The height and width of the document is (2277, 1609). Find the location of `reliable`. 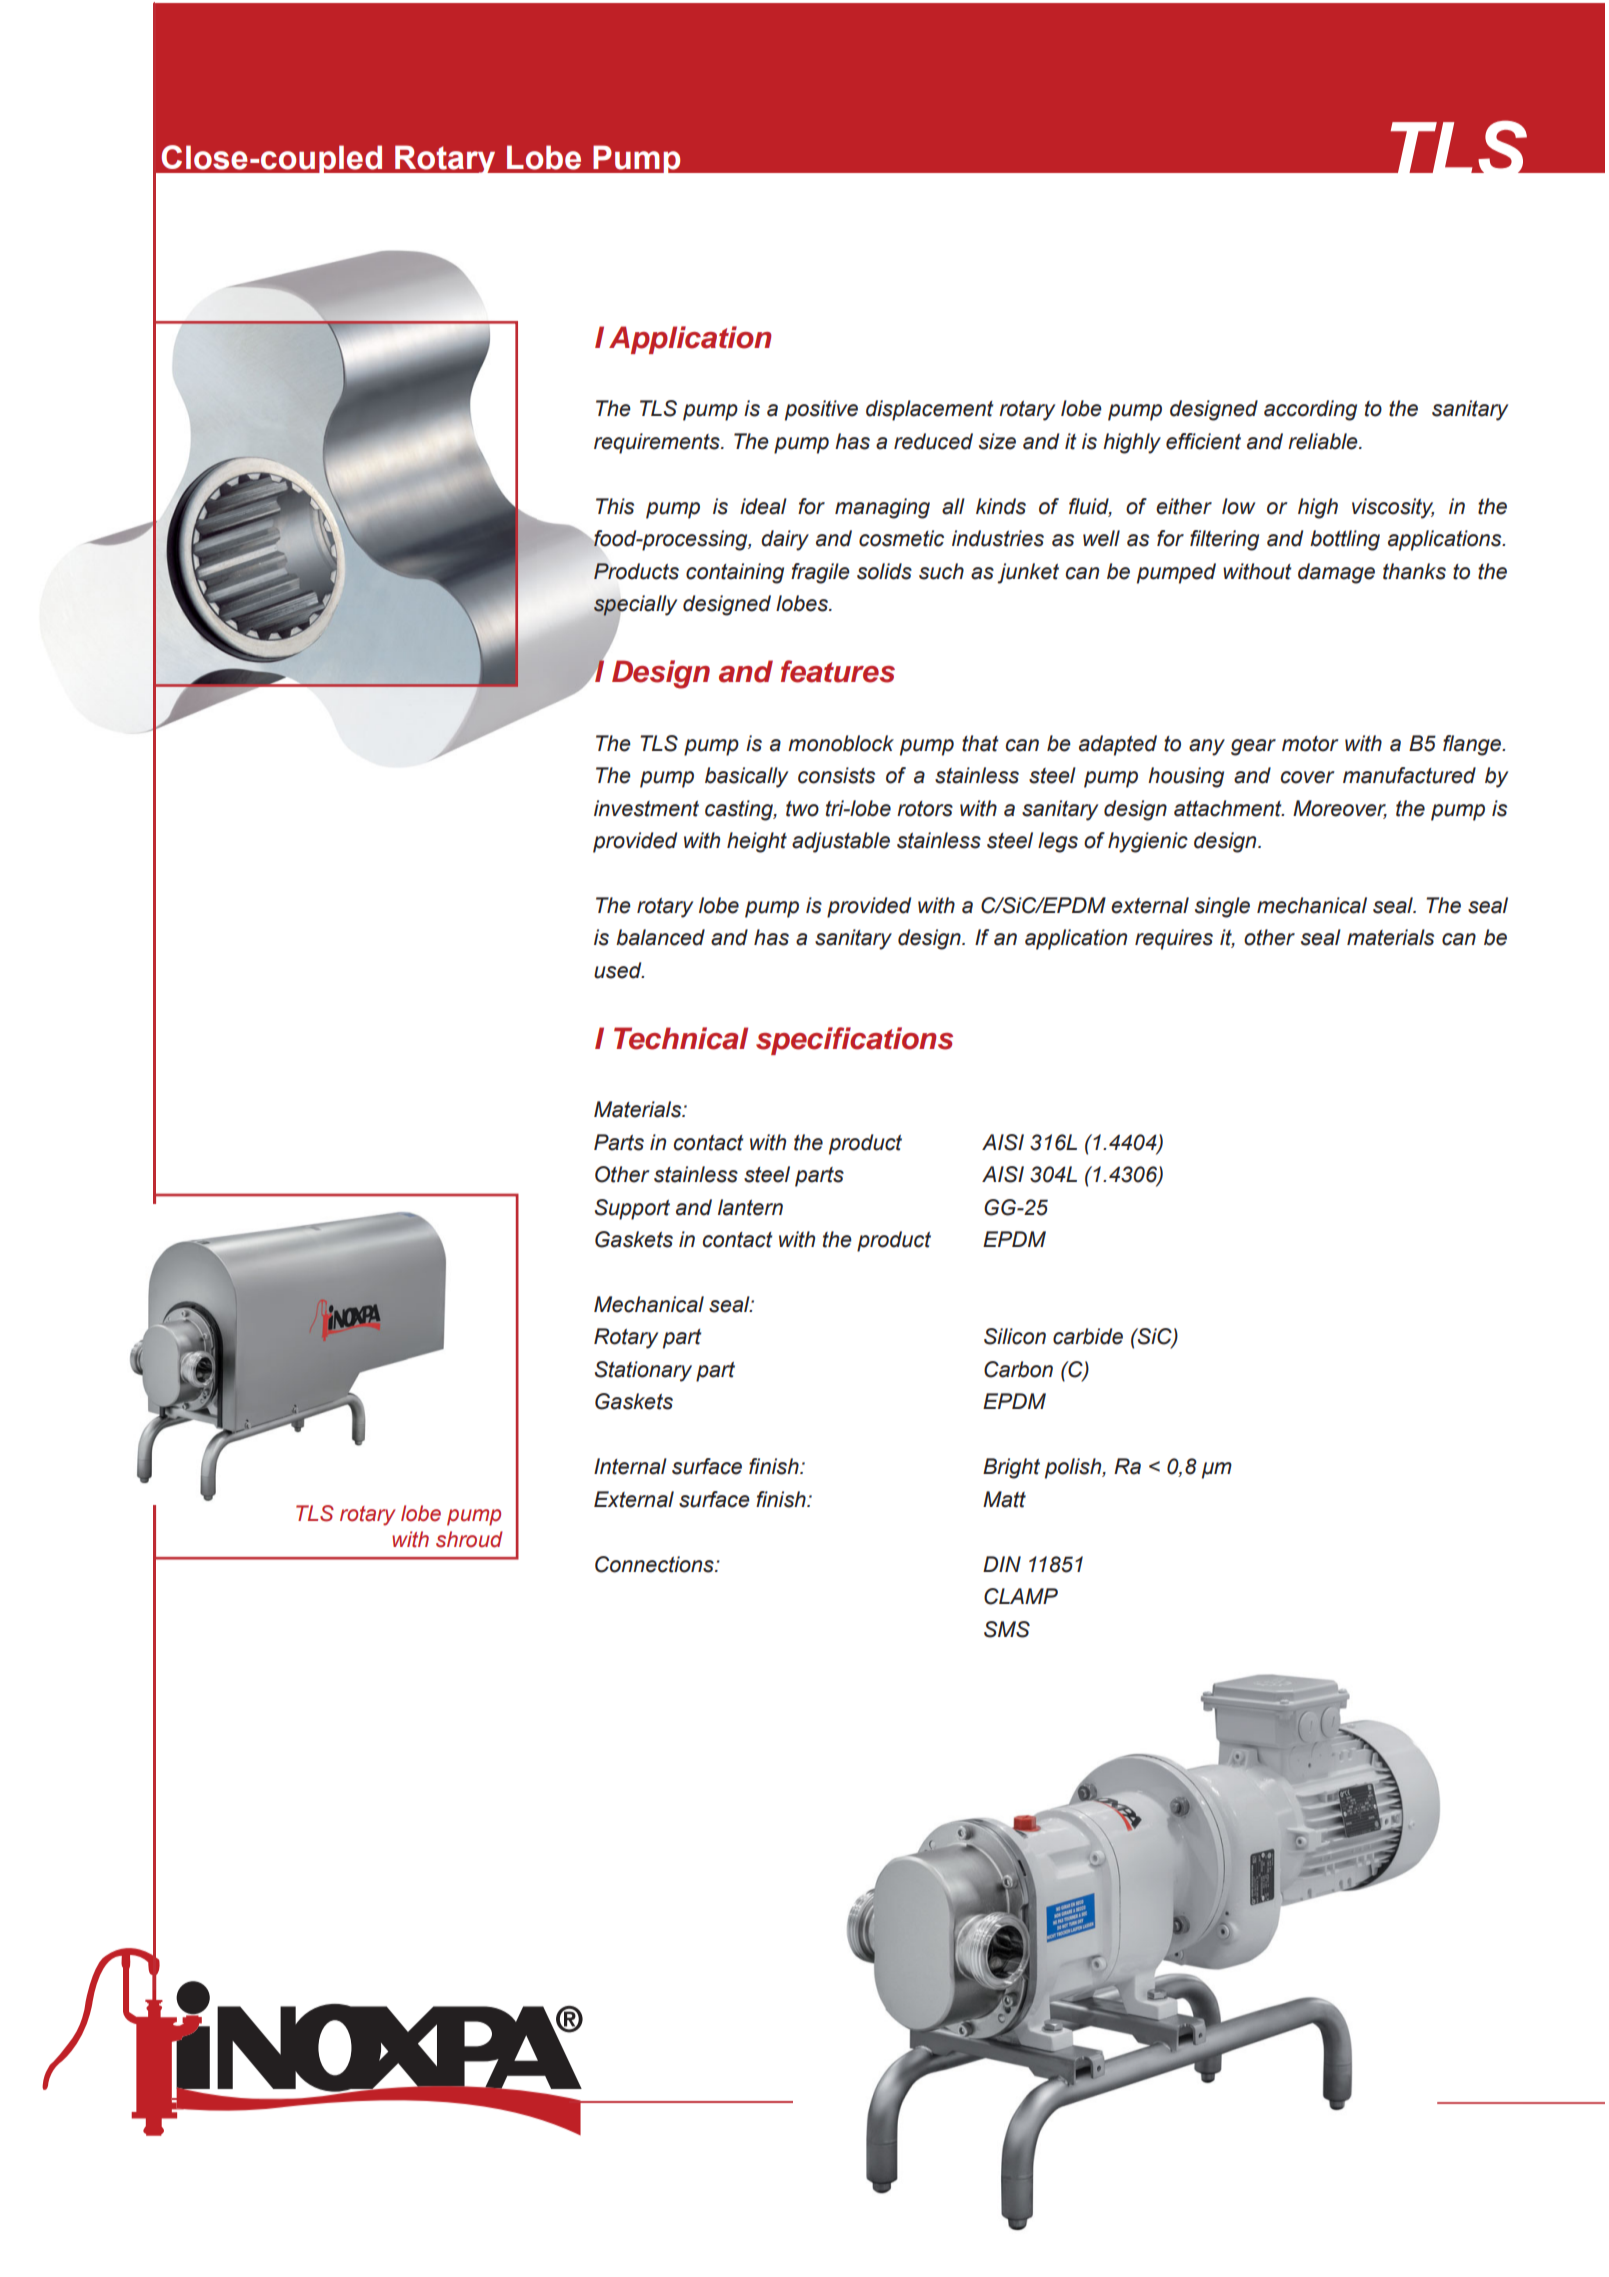

reliable is located at coordinates (1324, 441).
